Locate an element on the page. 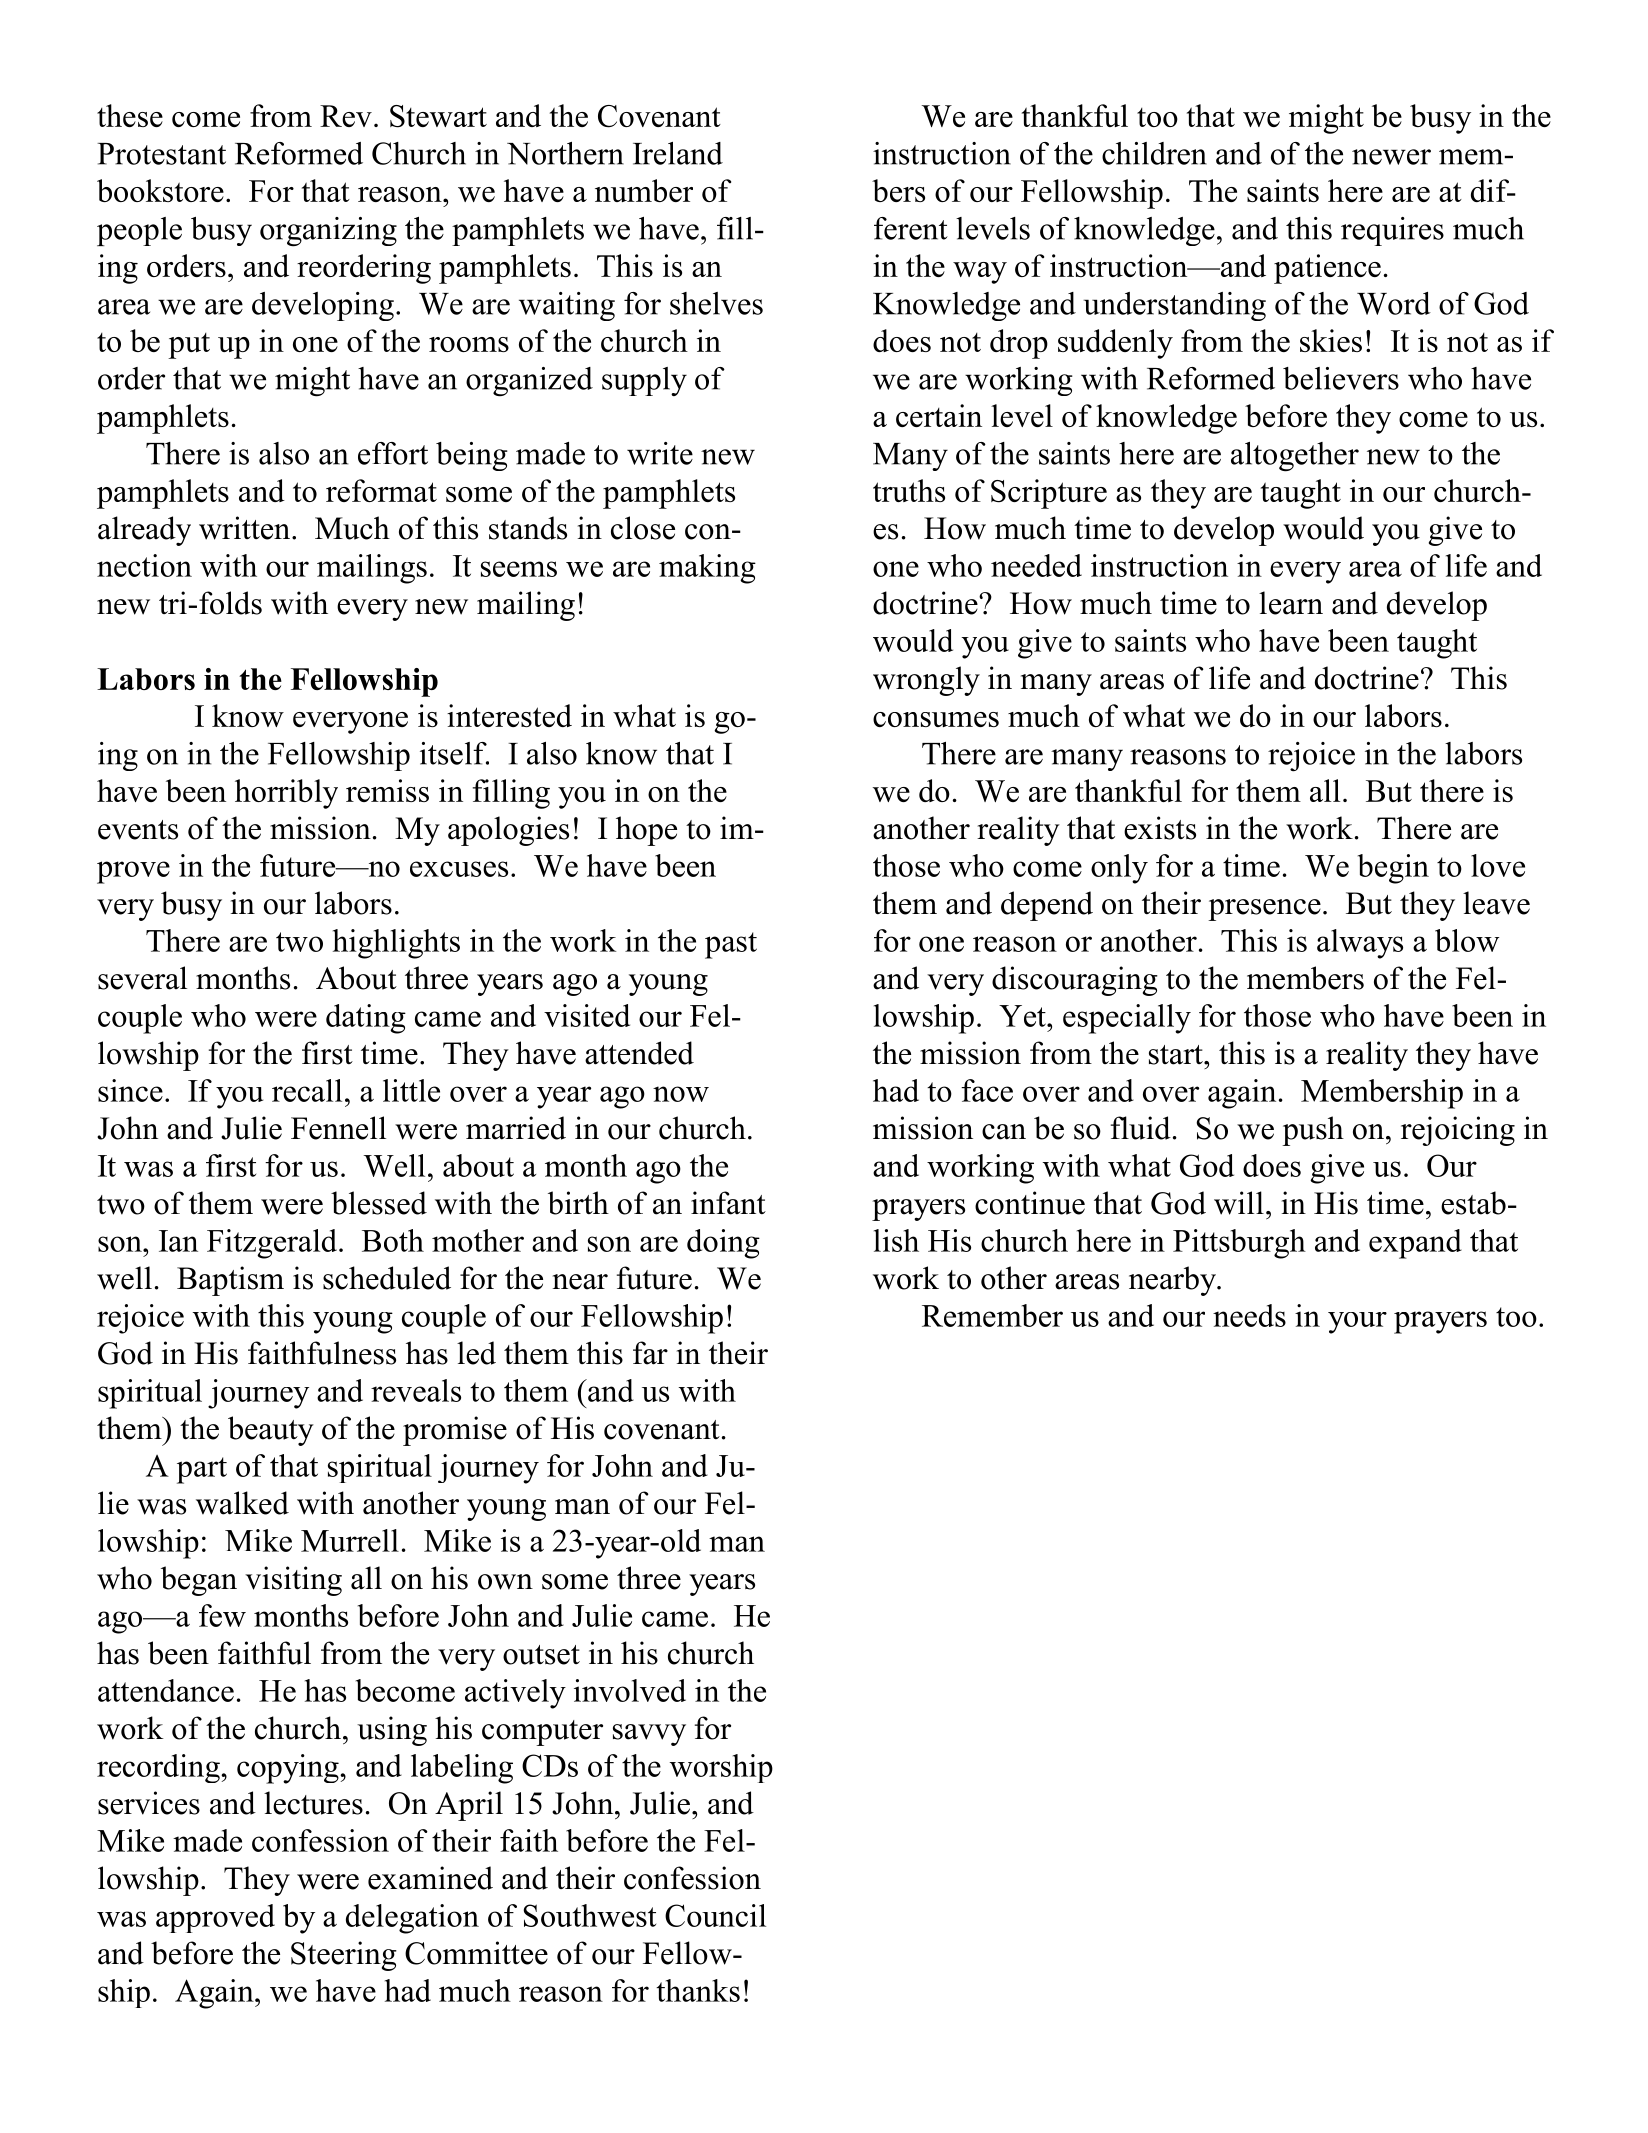  written is located at coordinates (246, 528).
